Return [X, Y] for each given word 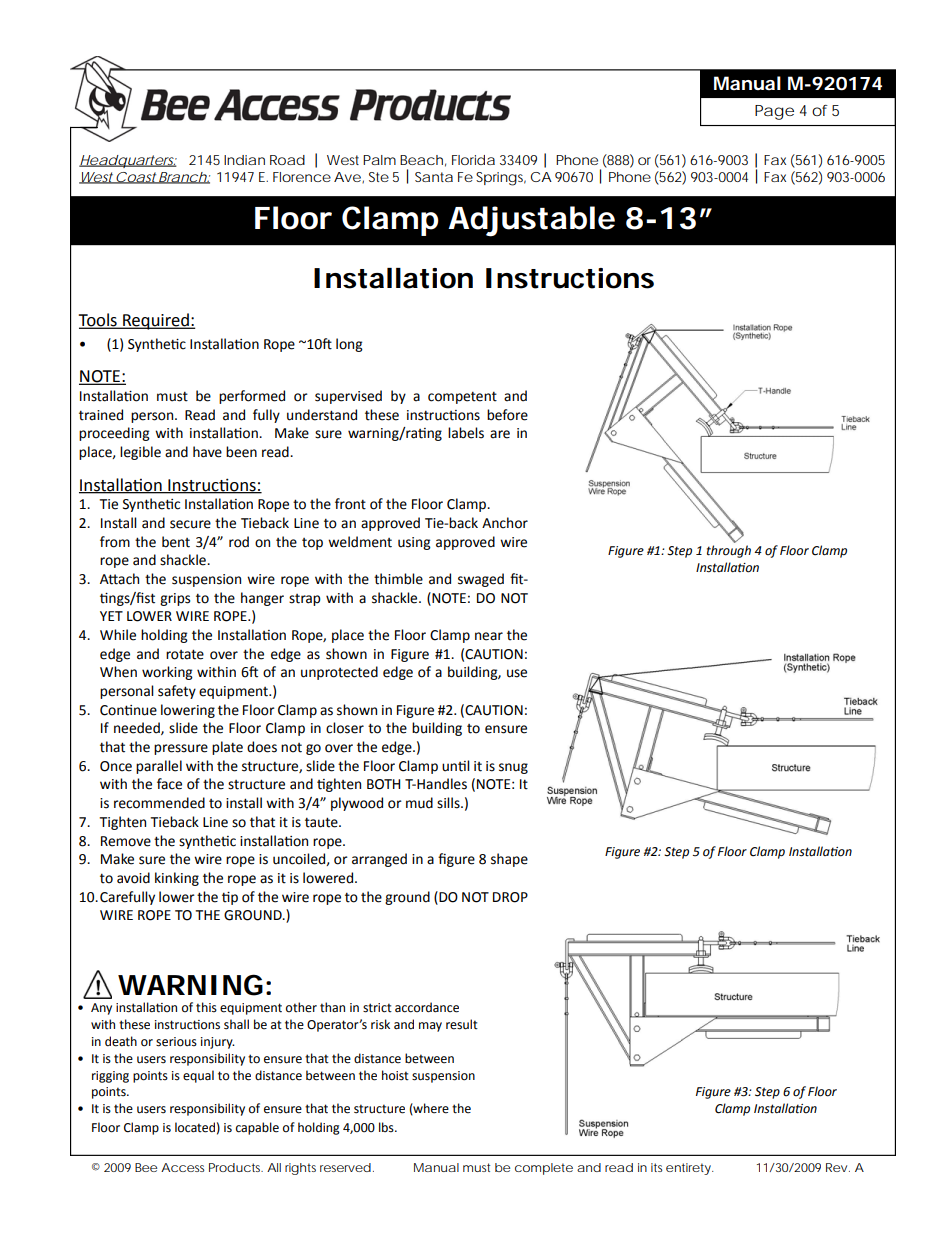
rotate [185, 654]
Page [774, 112]
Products [236, 1167]
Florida [473, 160]
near [489, 636]
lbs [387, 1127]
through [729, 551]
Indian [244, 160]
